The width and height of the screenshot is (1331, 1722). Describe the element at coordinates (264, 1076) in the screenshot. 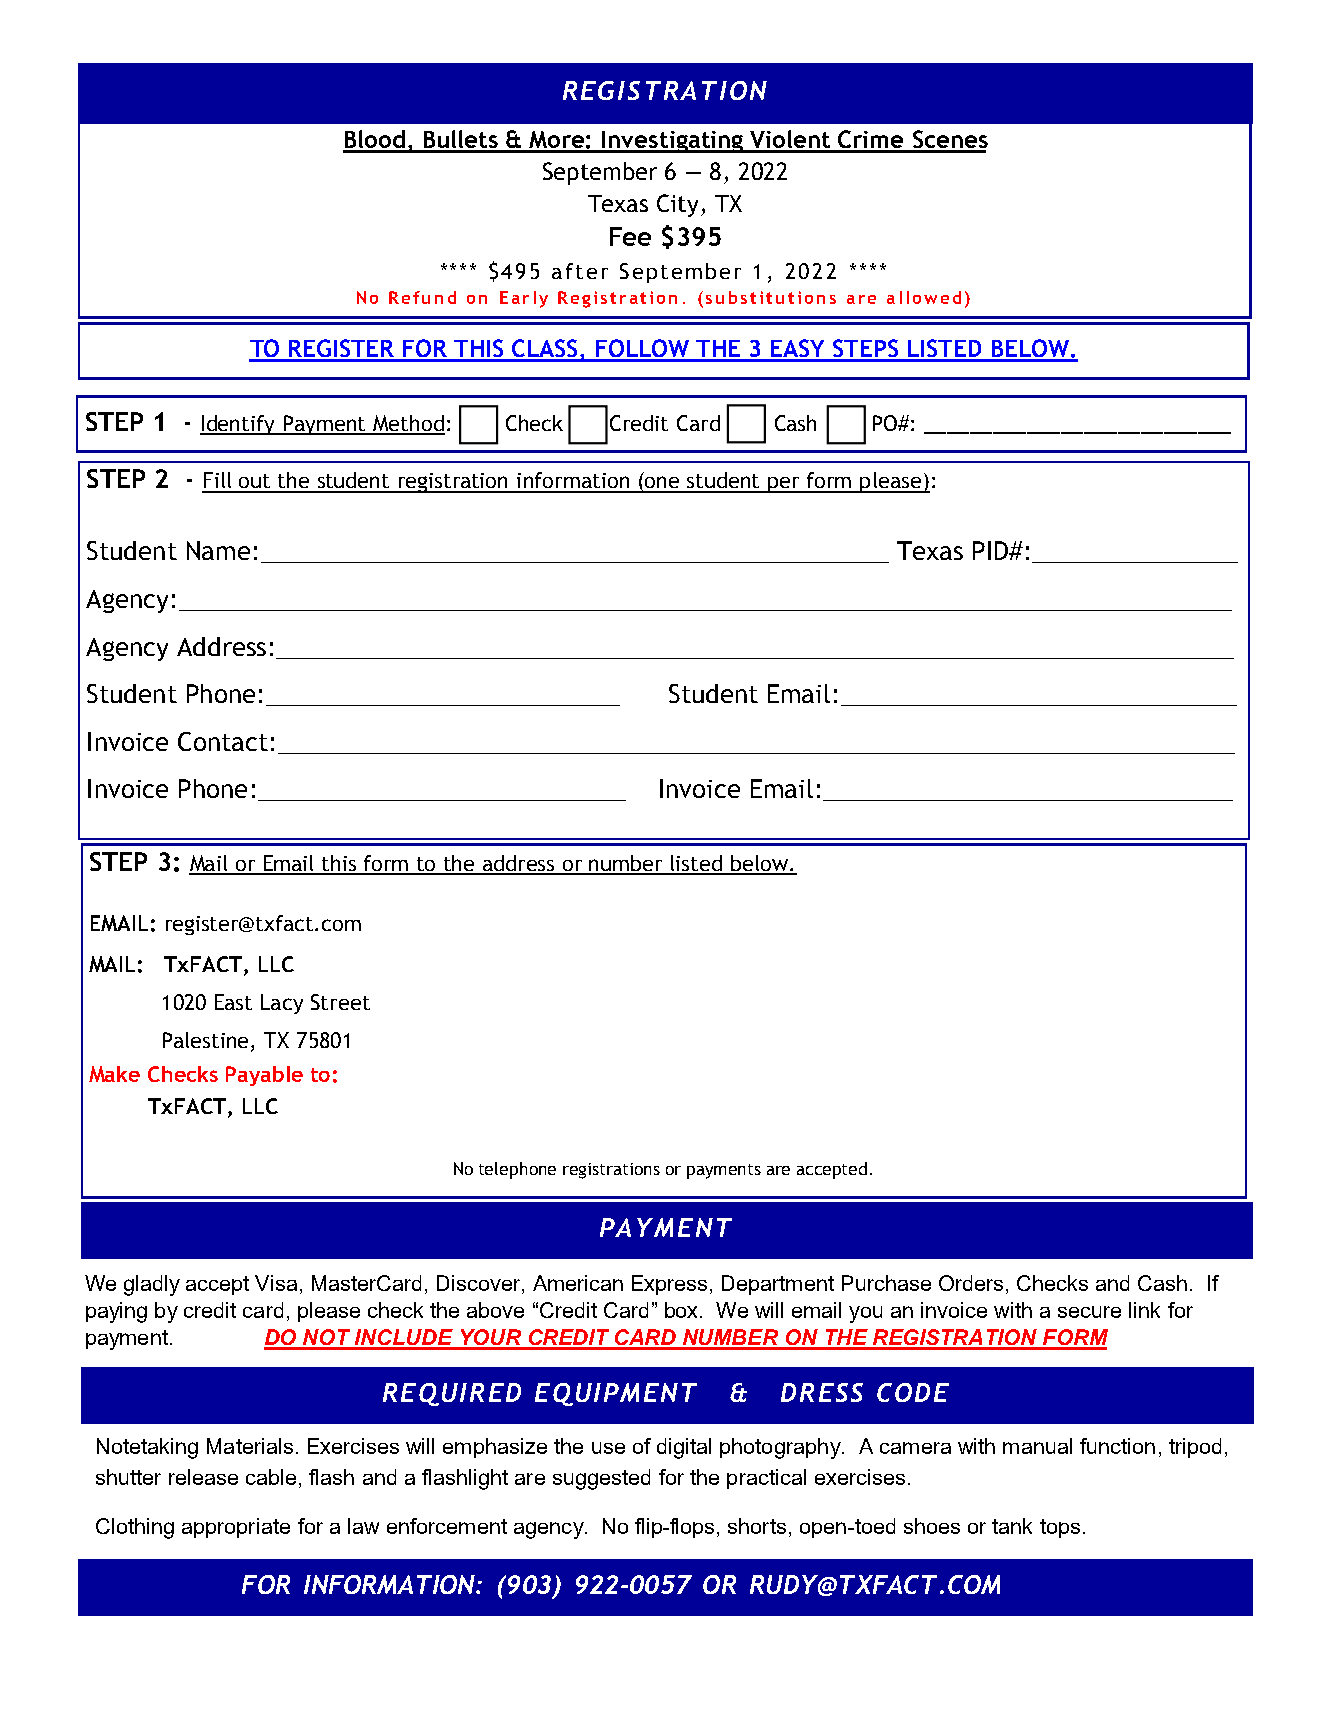

I see `Payable` at that location.
